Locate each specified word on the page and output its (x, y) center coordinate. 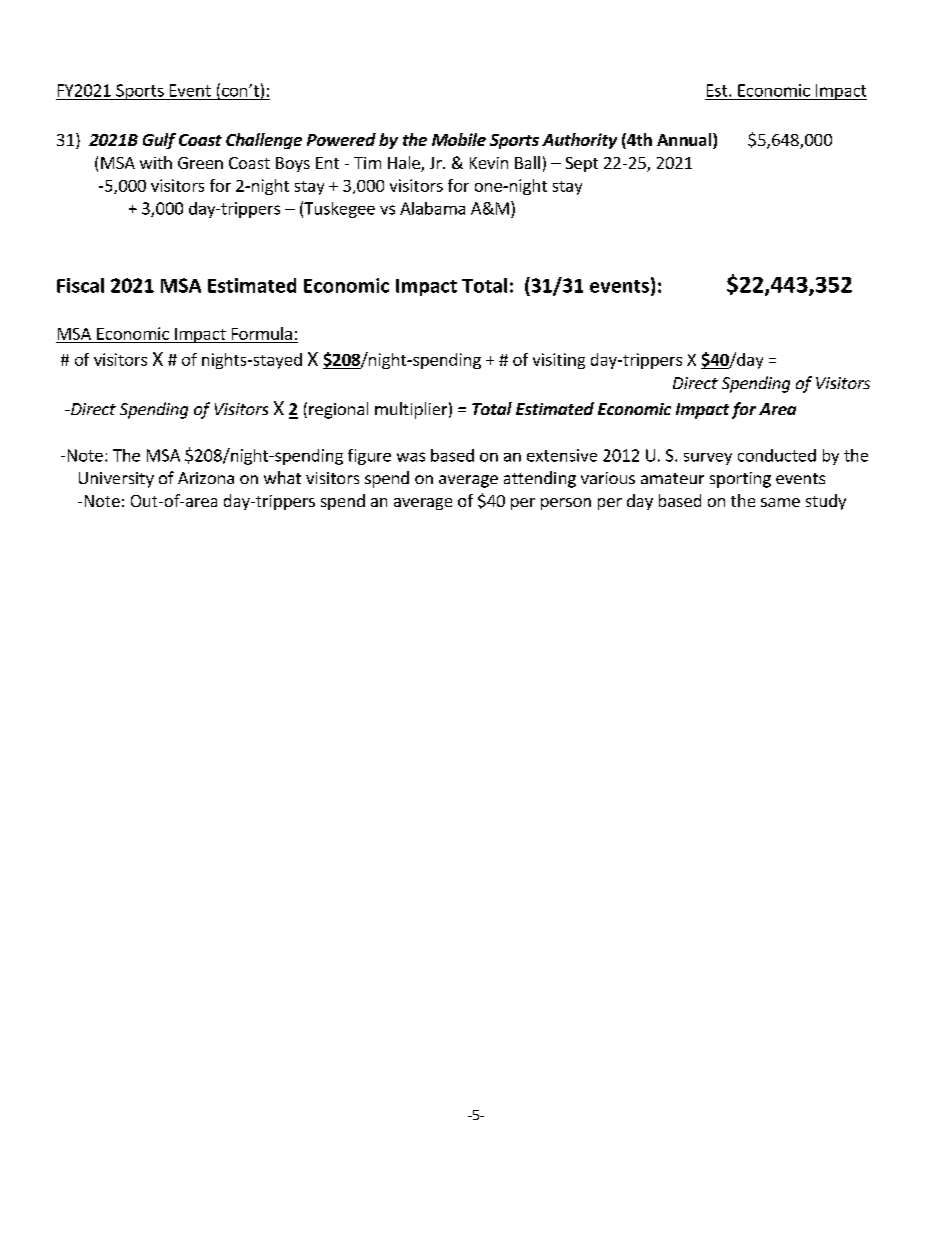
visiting (559, 361)
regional (338, 410)
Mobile (459, 139)
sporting (740, 480)
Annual (684, 139)
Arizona (206, 478)
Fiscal (80, 285)
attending (540, 479)
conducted (777, 455)
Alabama (432, 208)
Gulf (159, 141)
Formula (262, 333)
